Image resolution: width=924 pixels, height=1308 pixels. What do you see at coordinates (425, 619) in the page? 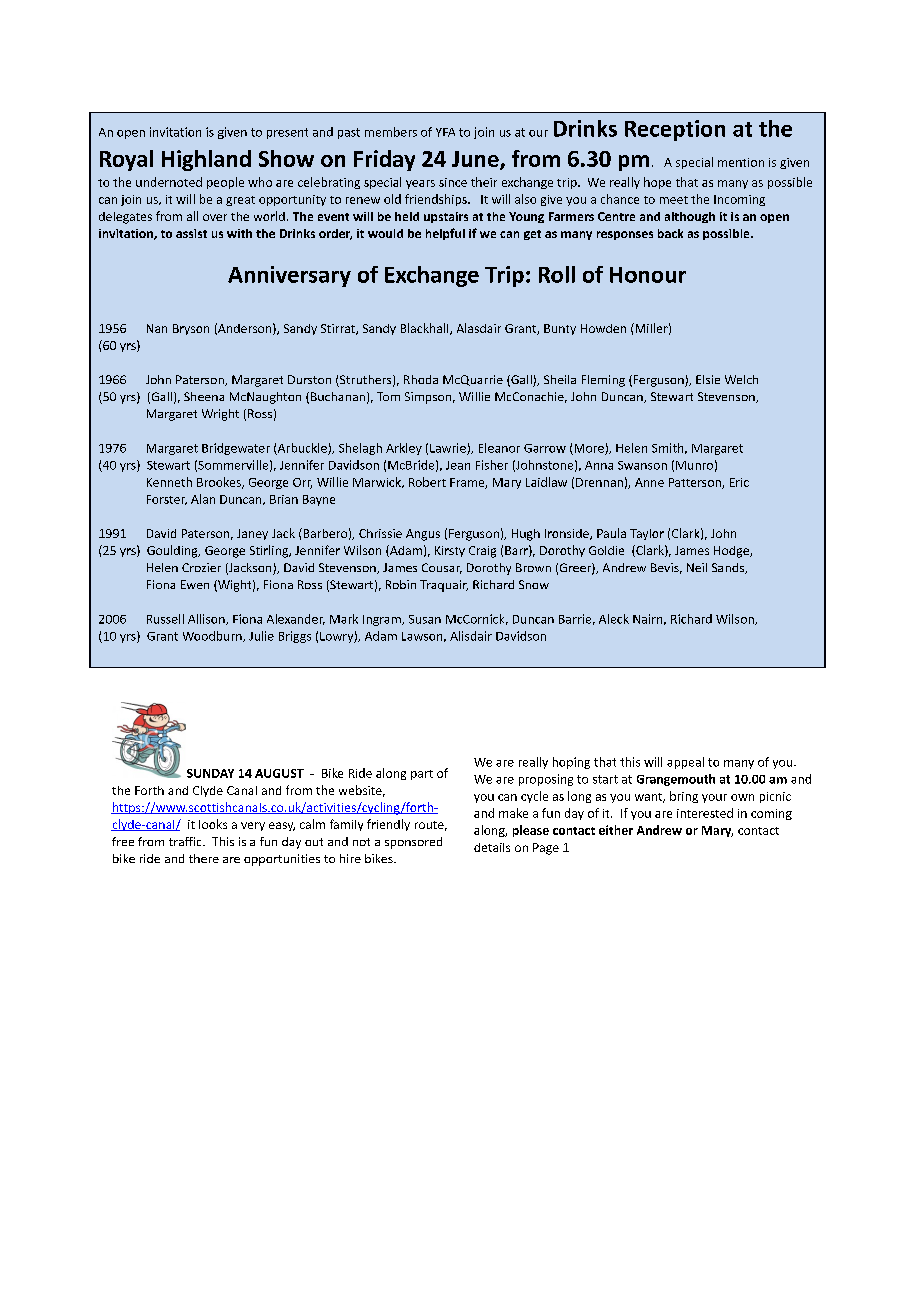
I see `Susan` at bounding box center [425, 619].
